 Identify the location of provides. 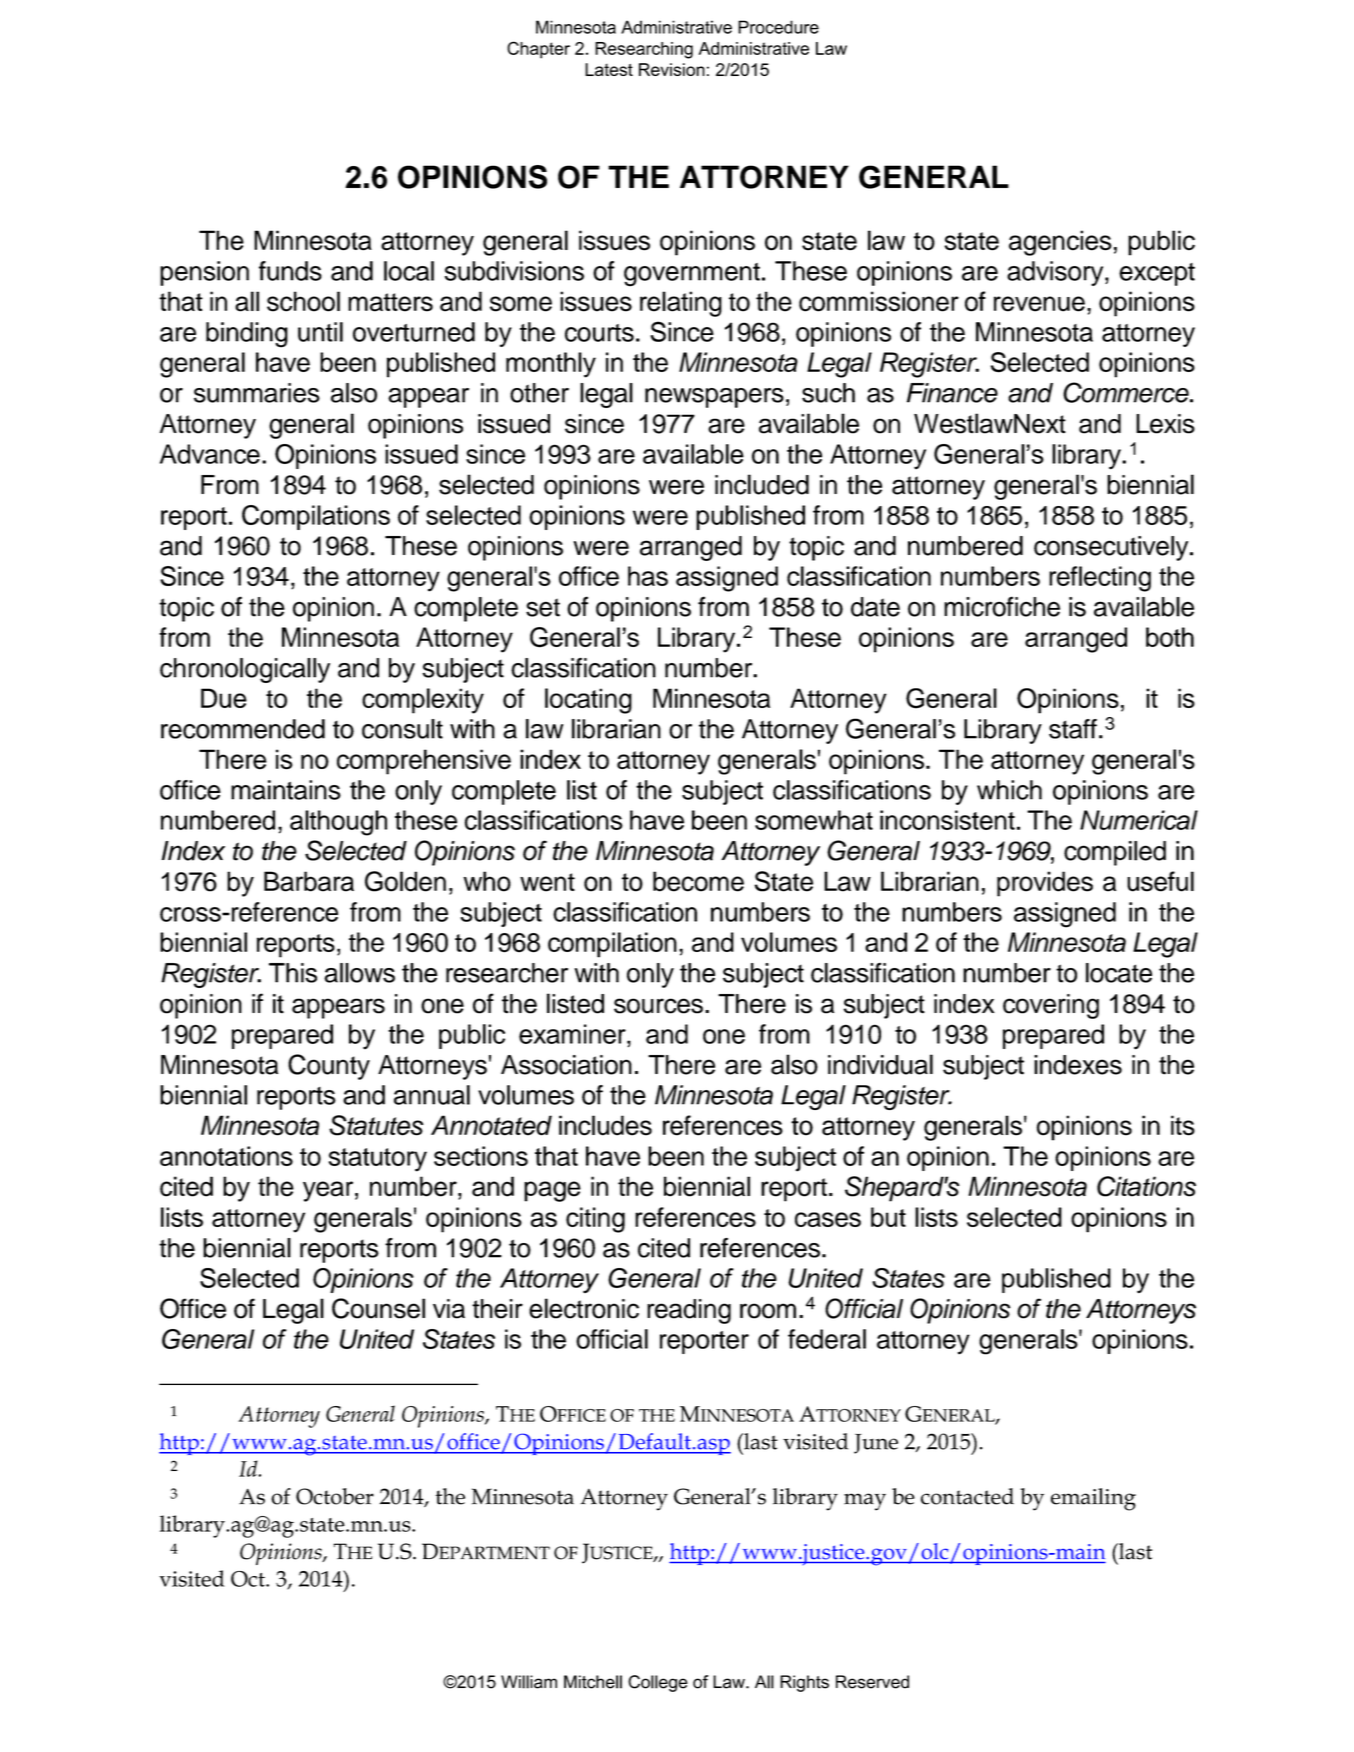
(1045, 884).
